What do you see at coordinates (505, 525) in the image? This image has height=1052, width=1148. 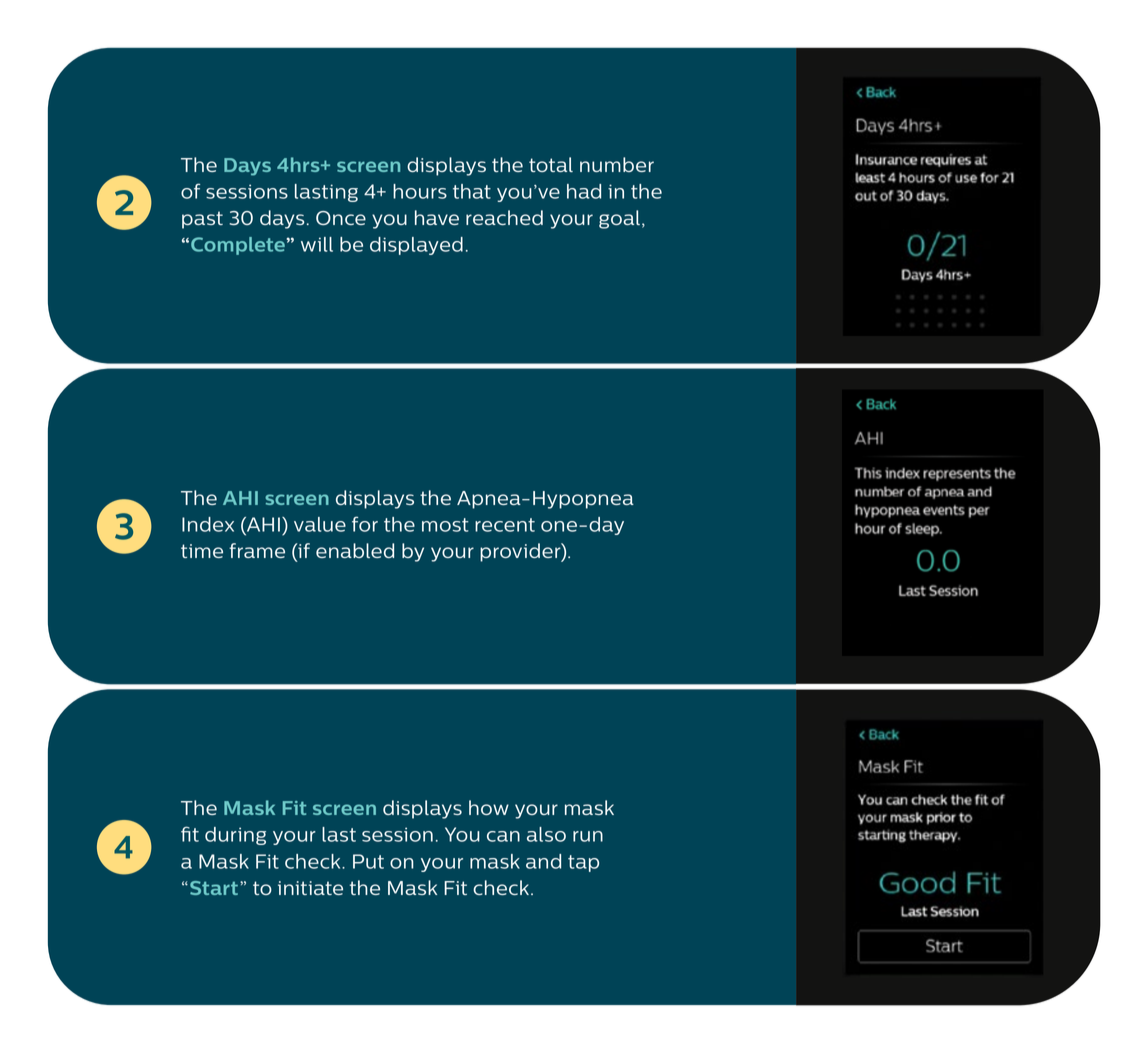 I see `recent` at bounding box center [505, 525].
